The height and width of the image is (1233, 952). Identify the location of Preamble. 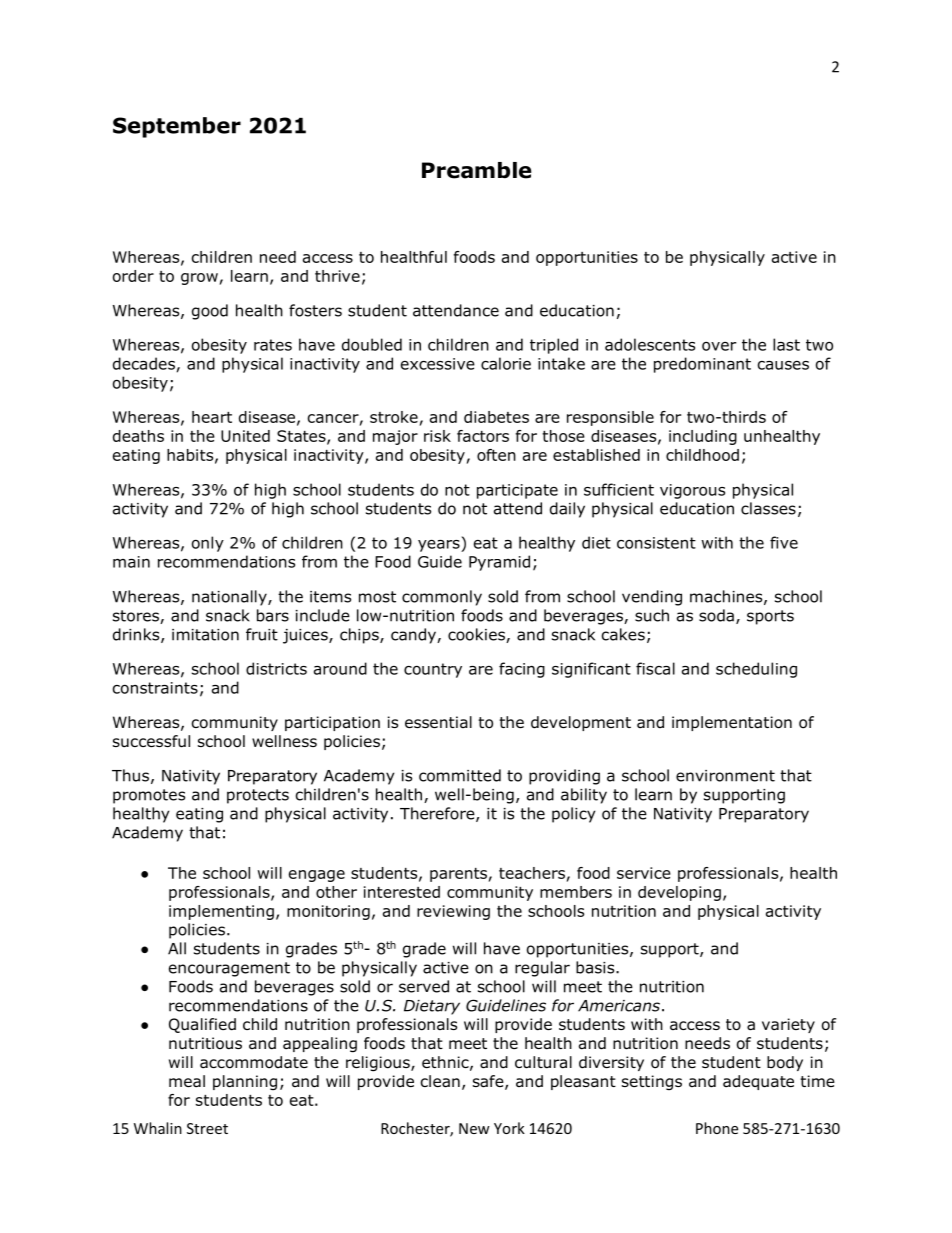
(476, 170).
